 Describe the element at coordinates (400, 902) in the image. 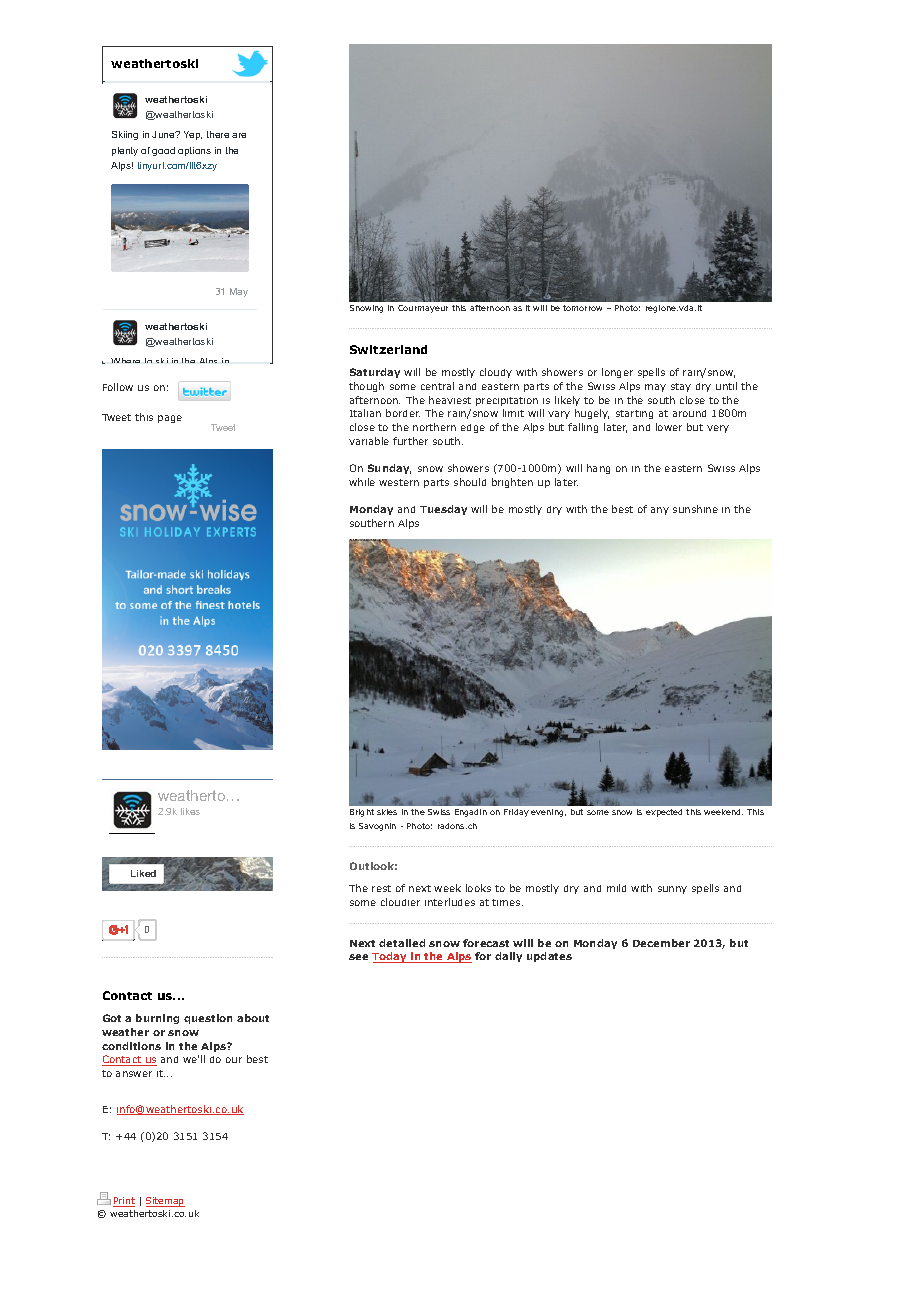

I see `cloudier` at that location.
